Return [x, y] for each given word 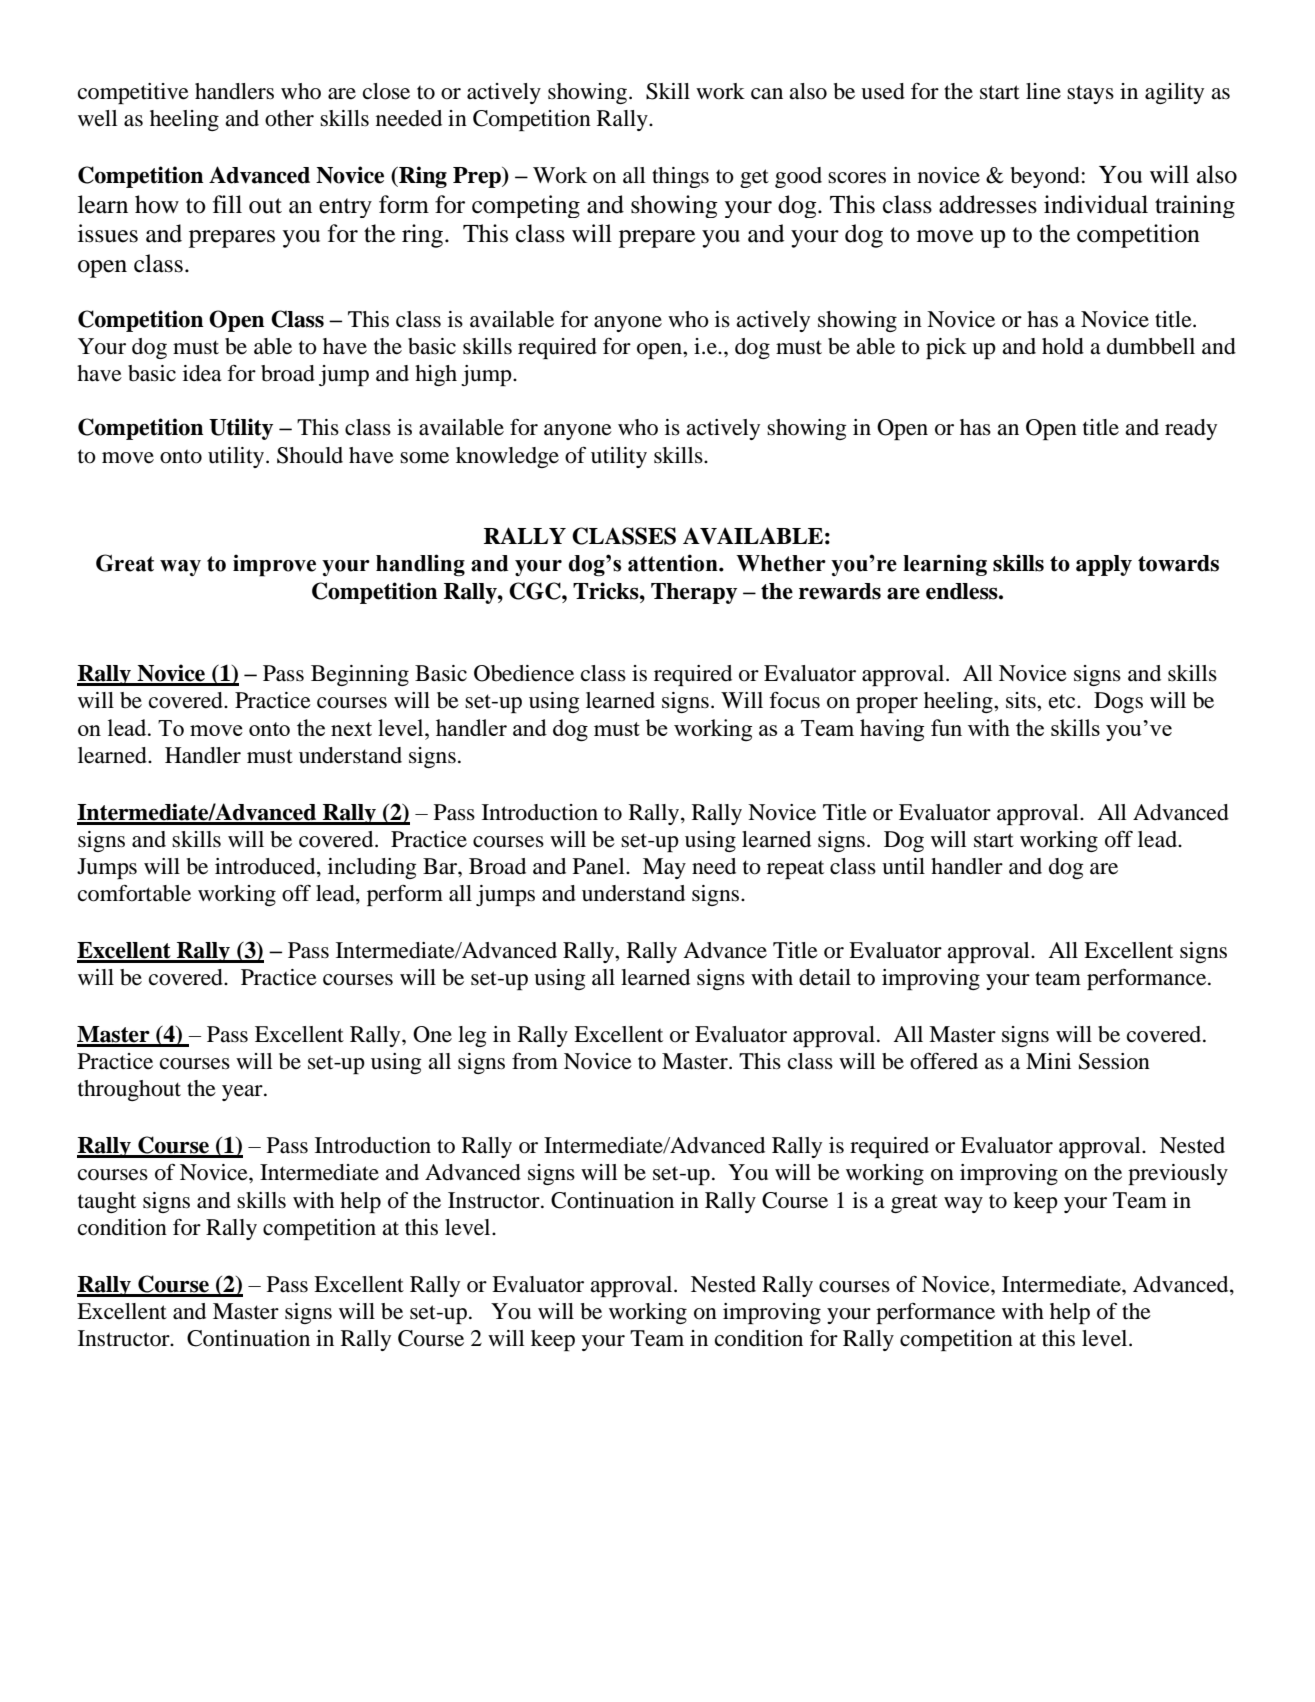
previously [1178, 1174]
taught [107, 1202]
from [535, 1061]
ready [1191, 429]
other [289, 118]
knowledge [507, 457]
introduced [266, 867]
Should [310, 455]
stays [1090, 94]
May [664, 868]
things [680, 177]
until [903, 866]
